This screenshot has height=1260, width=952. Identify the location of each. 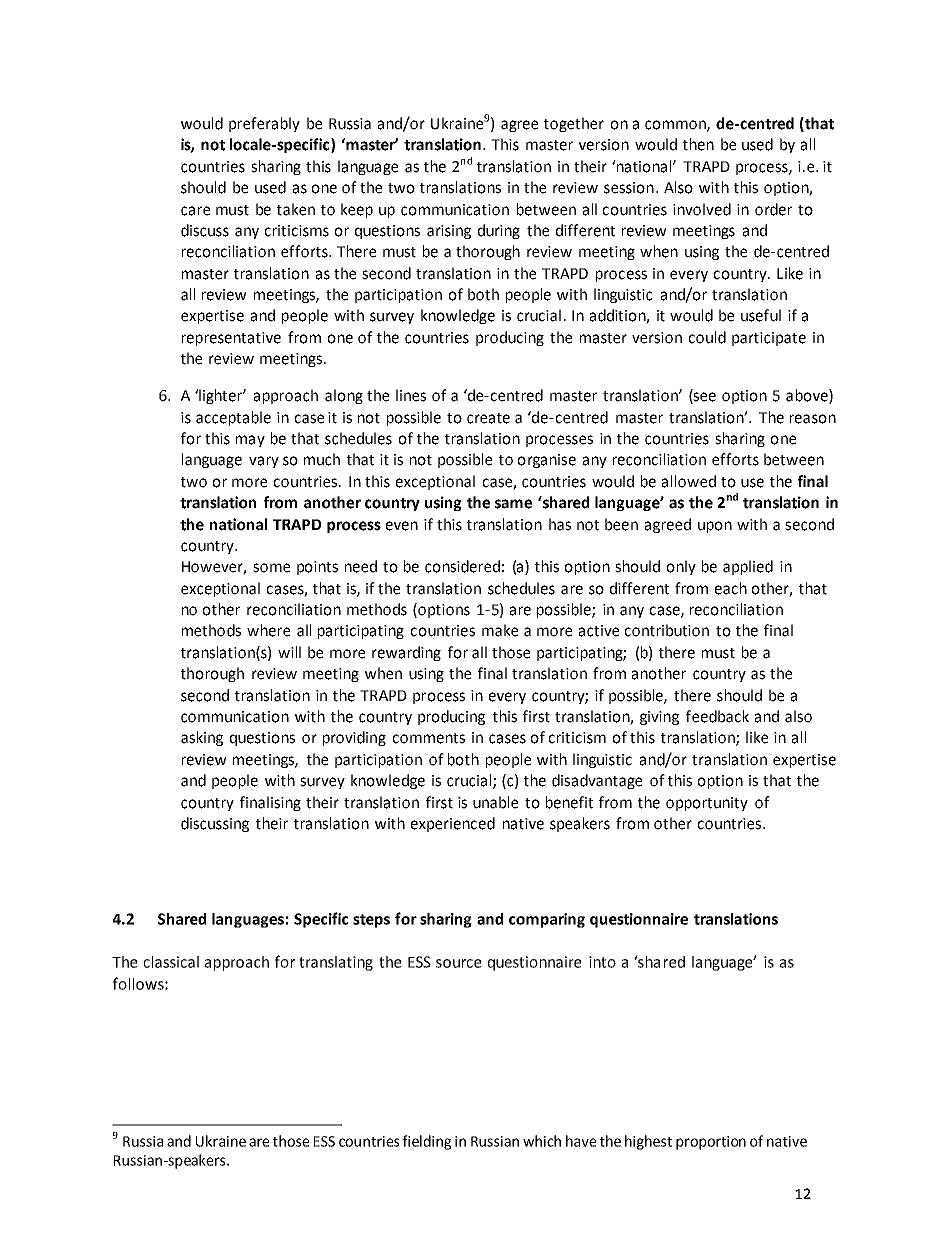
(731, 588).
